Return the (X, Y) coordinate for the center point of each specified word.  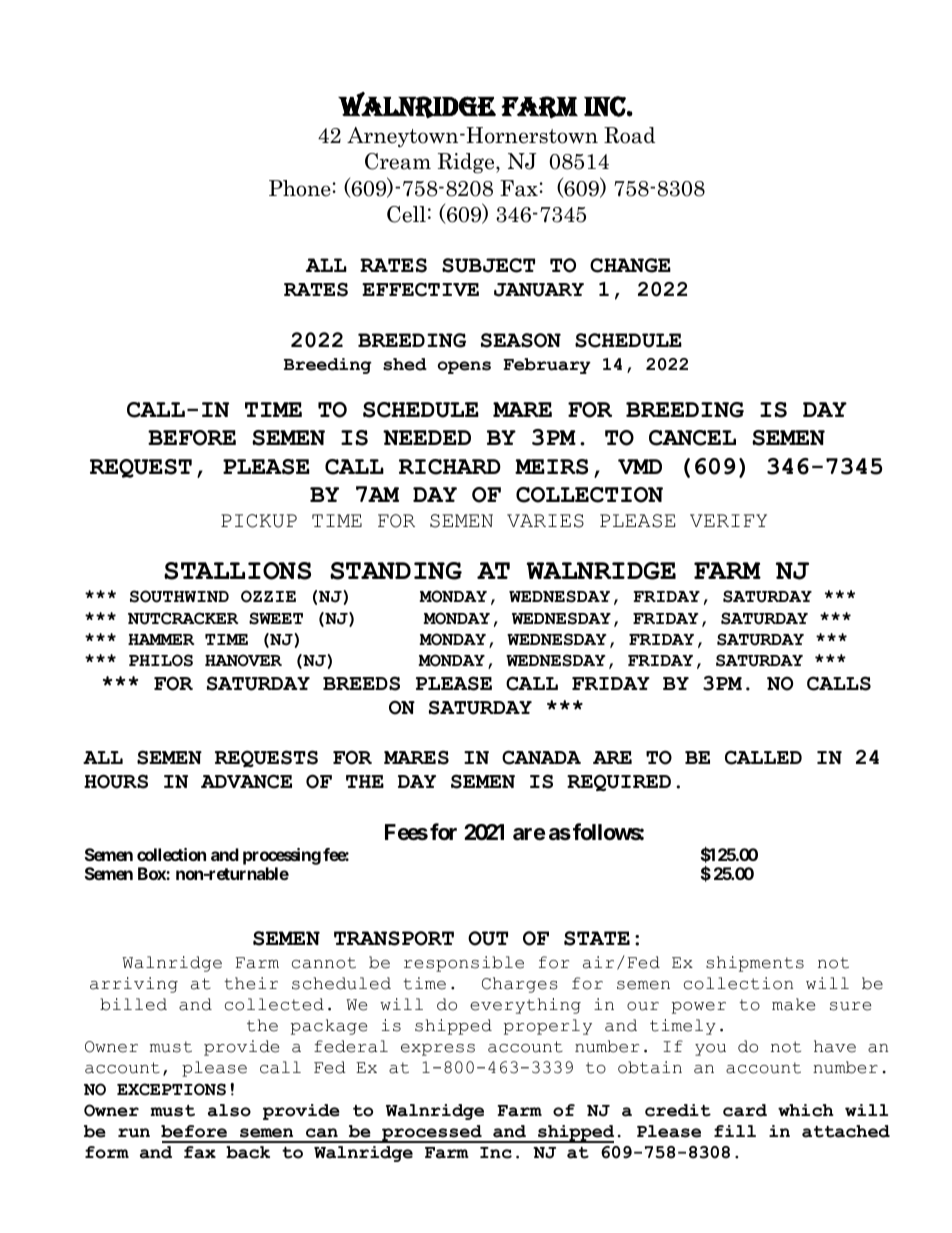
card (745, 1110)
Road (629, 135)
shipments (755, 964)
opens (464, 367)
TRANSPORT (394, 938)
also (229, 1110)
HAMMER (161, 639)
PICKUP (259, 521)
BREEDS (361, 683)
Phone (300, 188)
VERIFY (728, 520)
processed (432, 1134)
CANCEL (692, 438)
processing (282, 856)
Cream (398, 161)
